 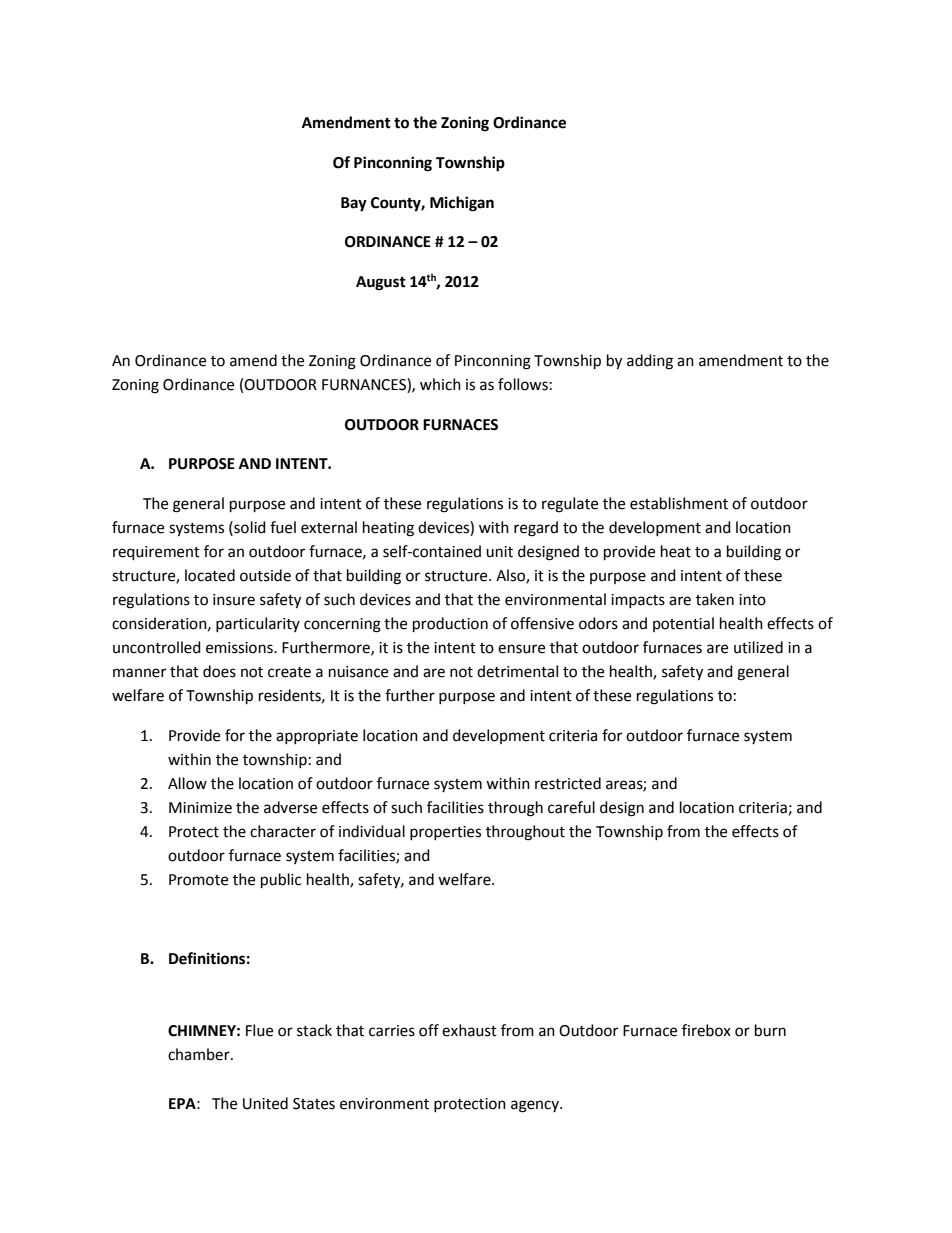 I want to click on does, so click(x=219, y=671).
